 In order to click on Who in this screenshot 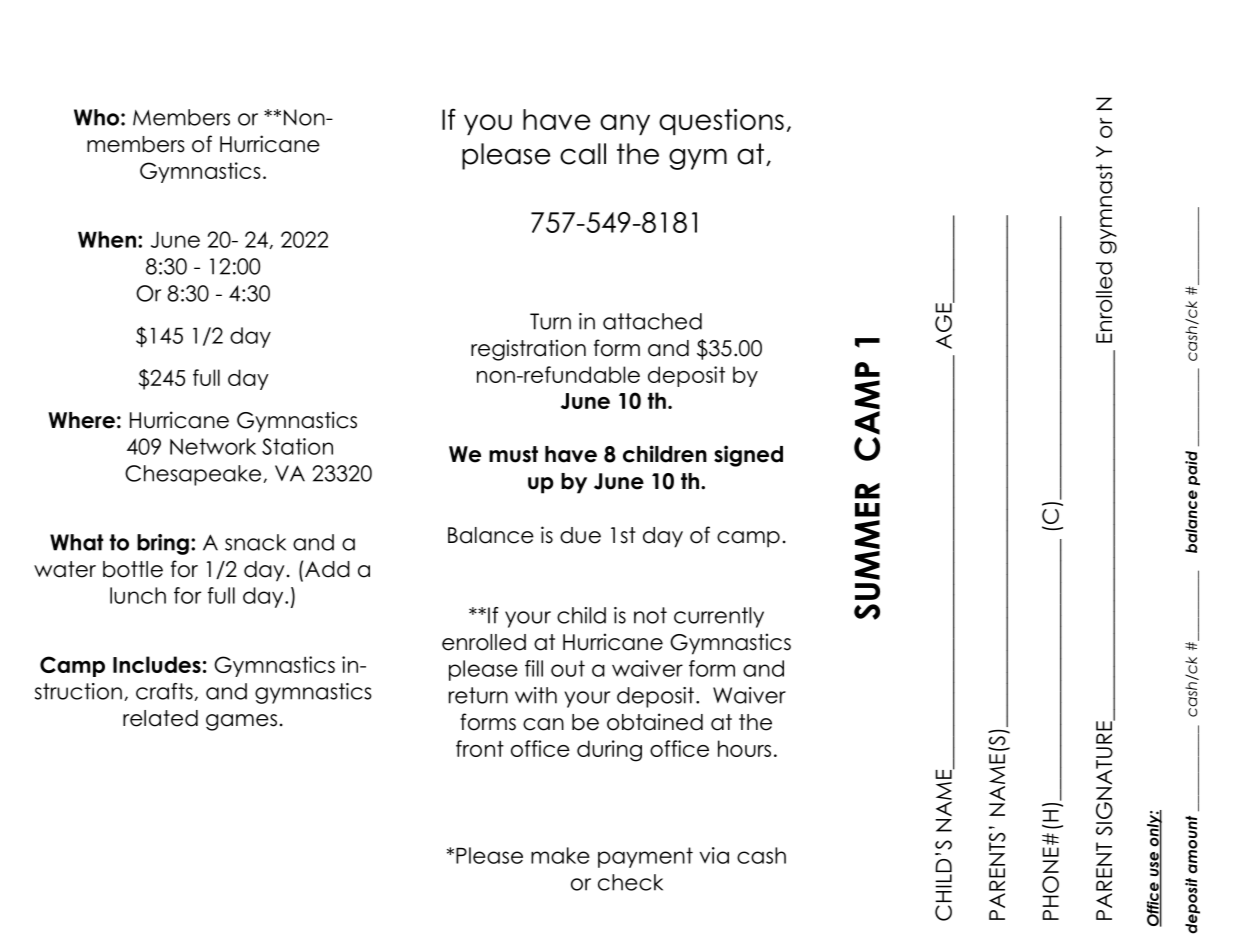, I will do `click(96, 117)`.
